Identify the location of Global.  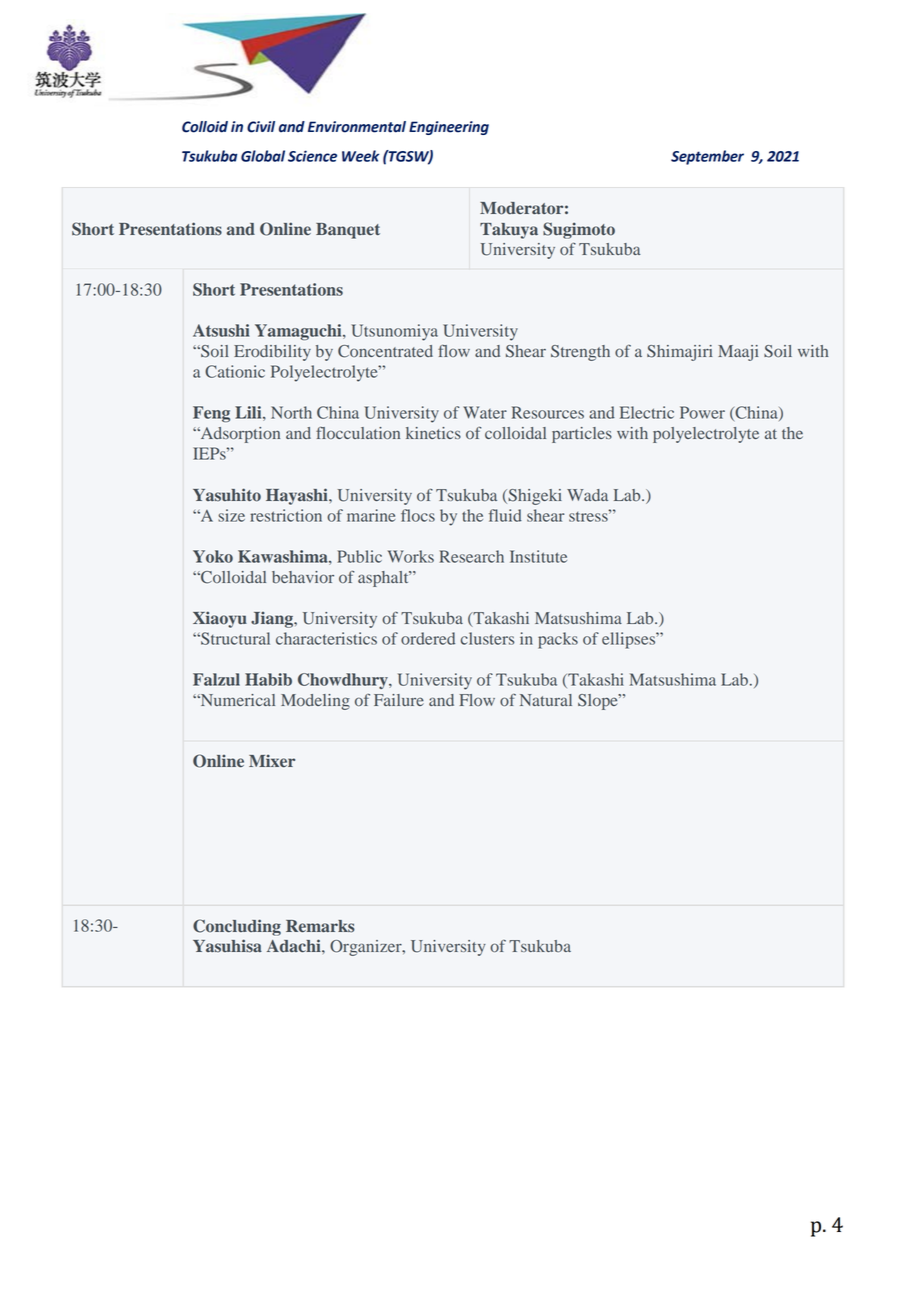
(263, 156).
